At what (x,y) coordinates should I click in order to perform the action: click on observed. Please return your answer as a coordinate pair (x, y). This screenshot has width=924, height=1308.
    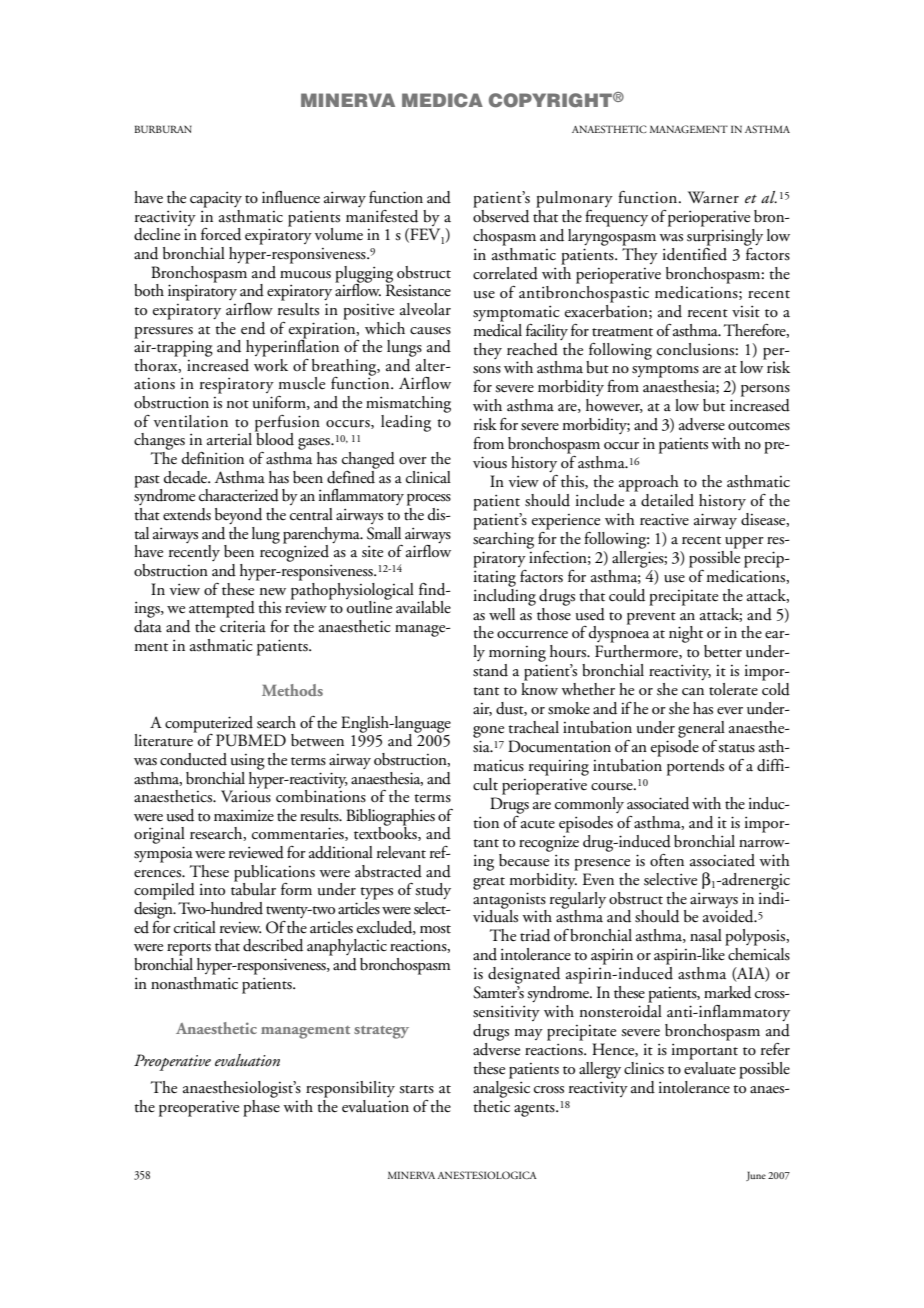
    Looking at the image, I should click on (501, 215).
